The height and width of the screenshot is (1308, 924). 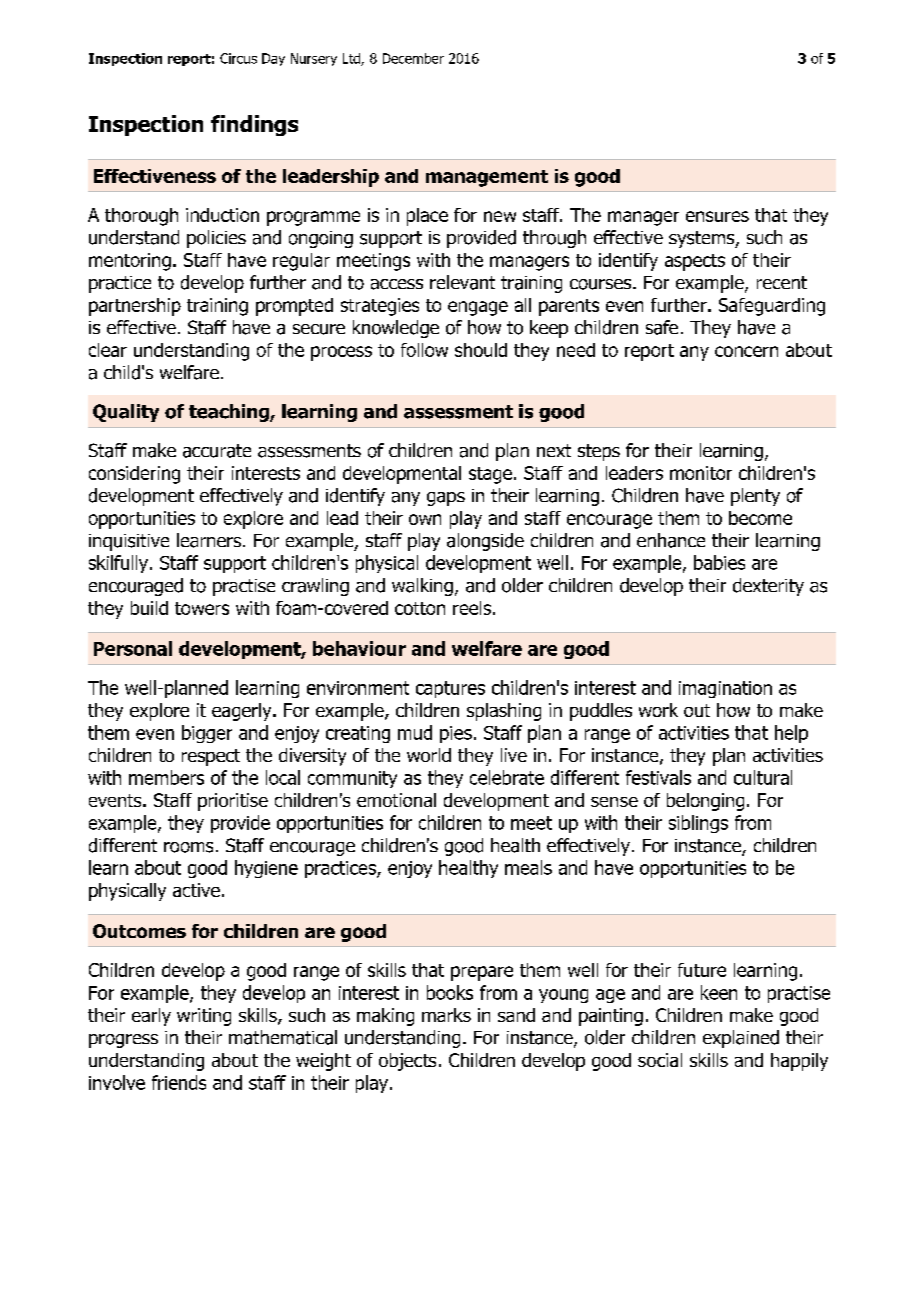 I want to click on December, so click(x=413, y=58).
